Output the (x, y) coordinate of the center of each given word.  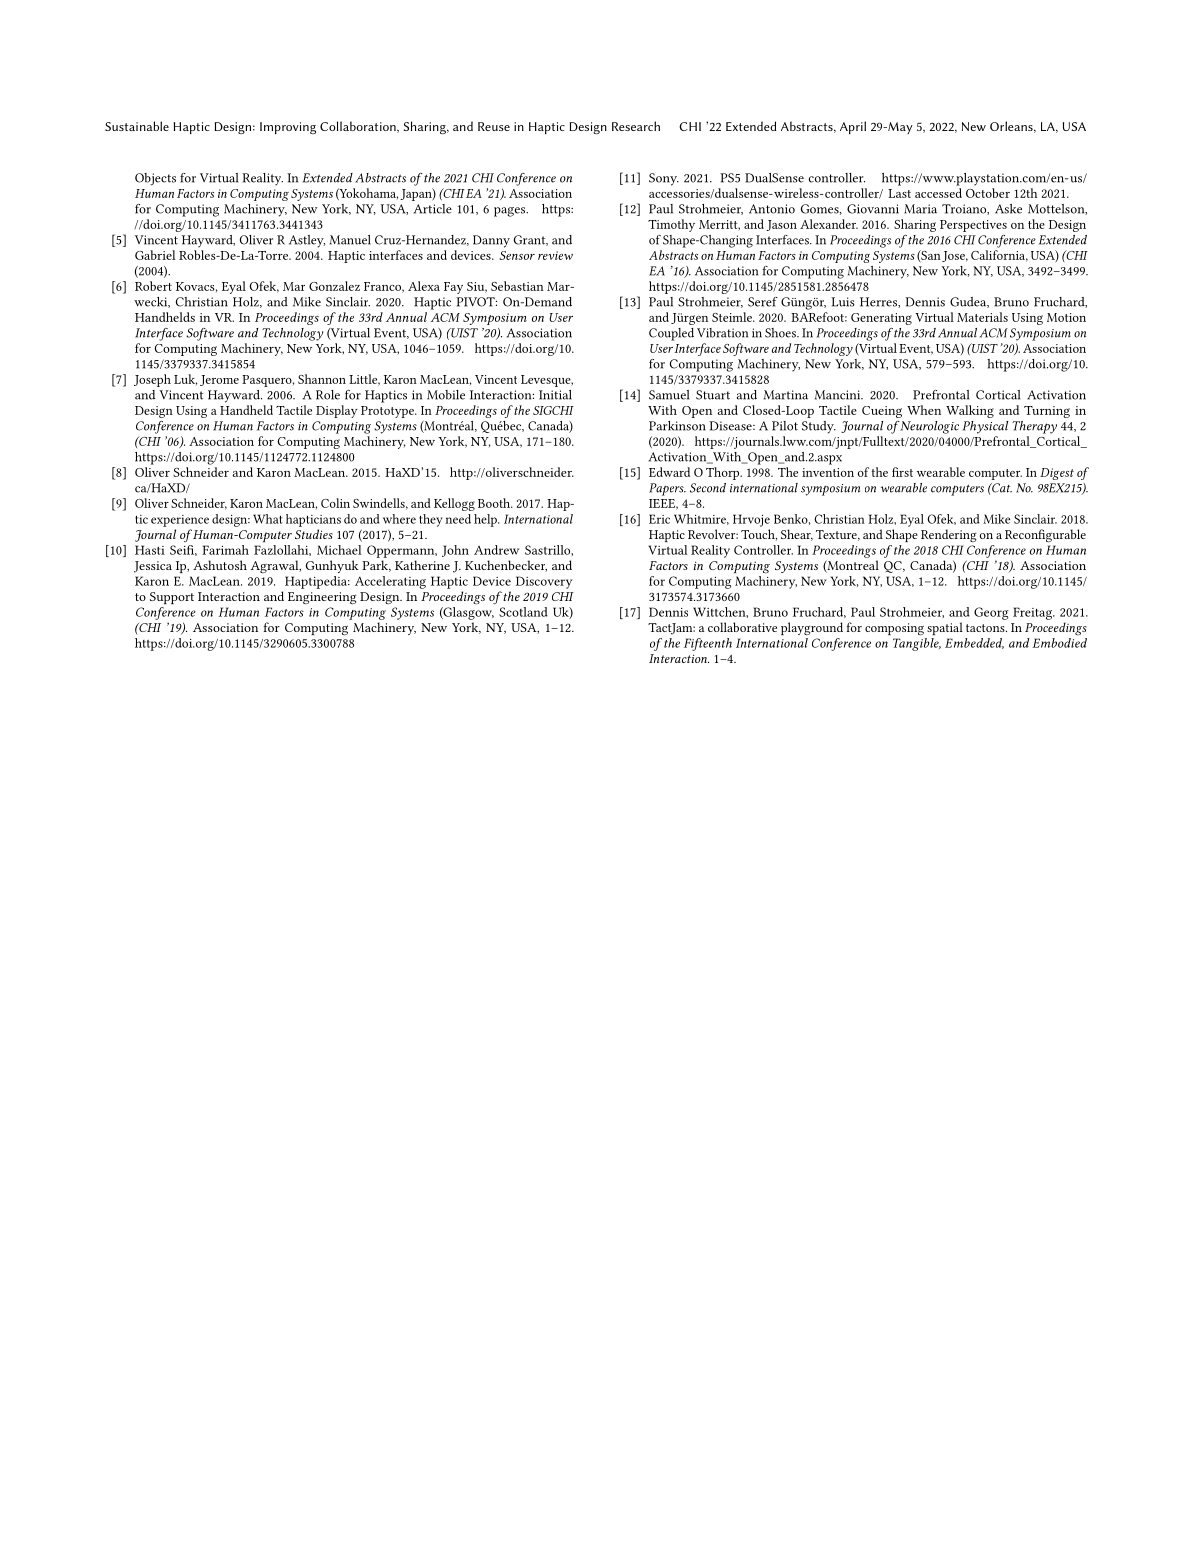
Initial (555, 395)
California (999, 256)
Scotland (523, 612)
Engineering (322, 598)
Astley (307, 241)
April (853, 127)
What (268, 519)
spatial (945, 628)
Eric (659, 519)
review (555, 255)
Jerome (219, 380)
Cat (1001, 488)
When (924, 410)
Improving (288, 128)
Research (636, 126)
